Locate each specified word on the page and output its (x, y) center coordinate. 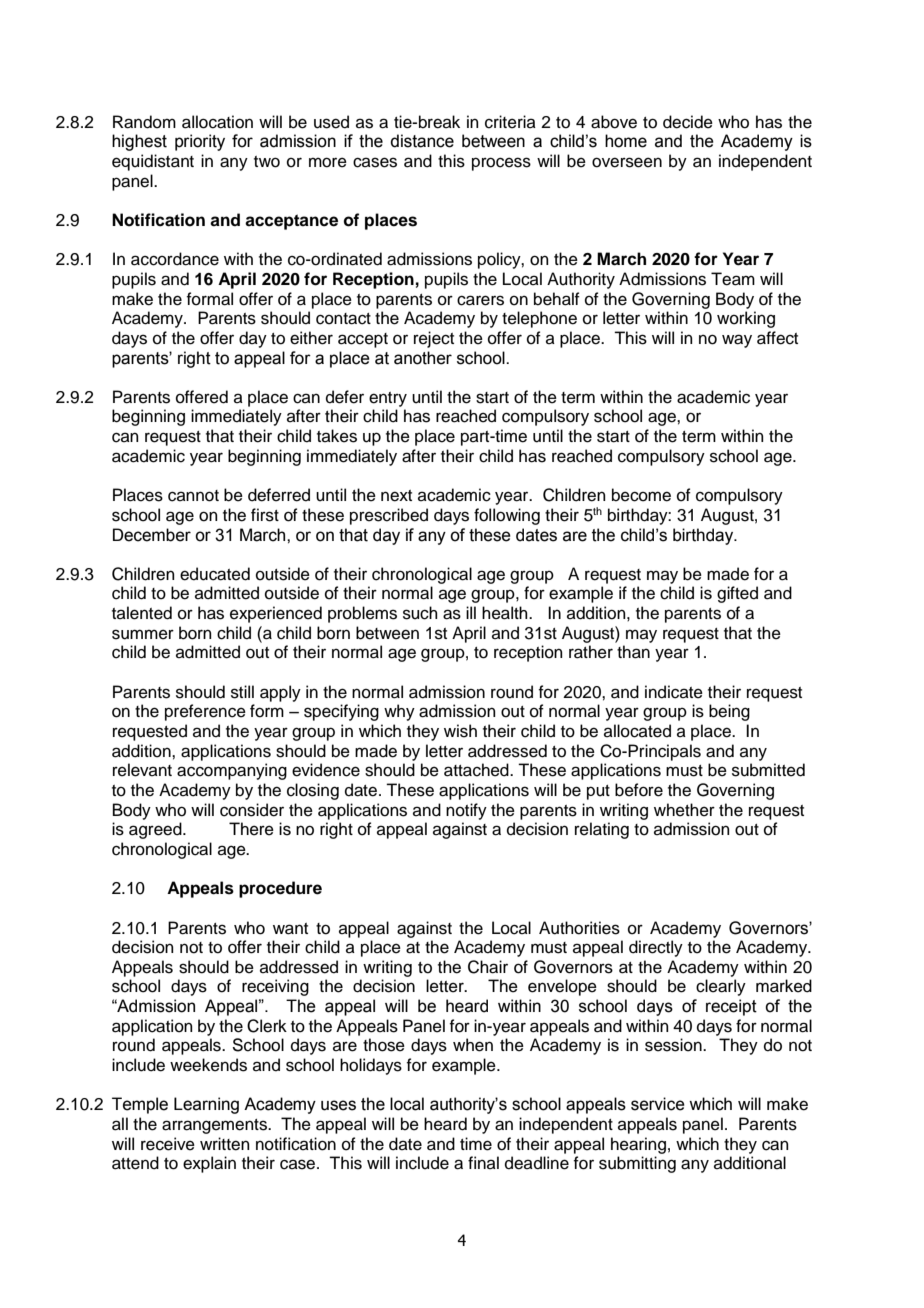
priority (200, 142)
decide (688, 122)
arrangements (215, 1126)
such (420, 613)
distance (422, 141)
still (242, 692)
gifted (737, 594)
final (483, 1162)
